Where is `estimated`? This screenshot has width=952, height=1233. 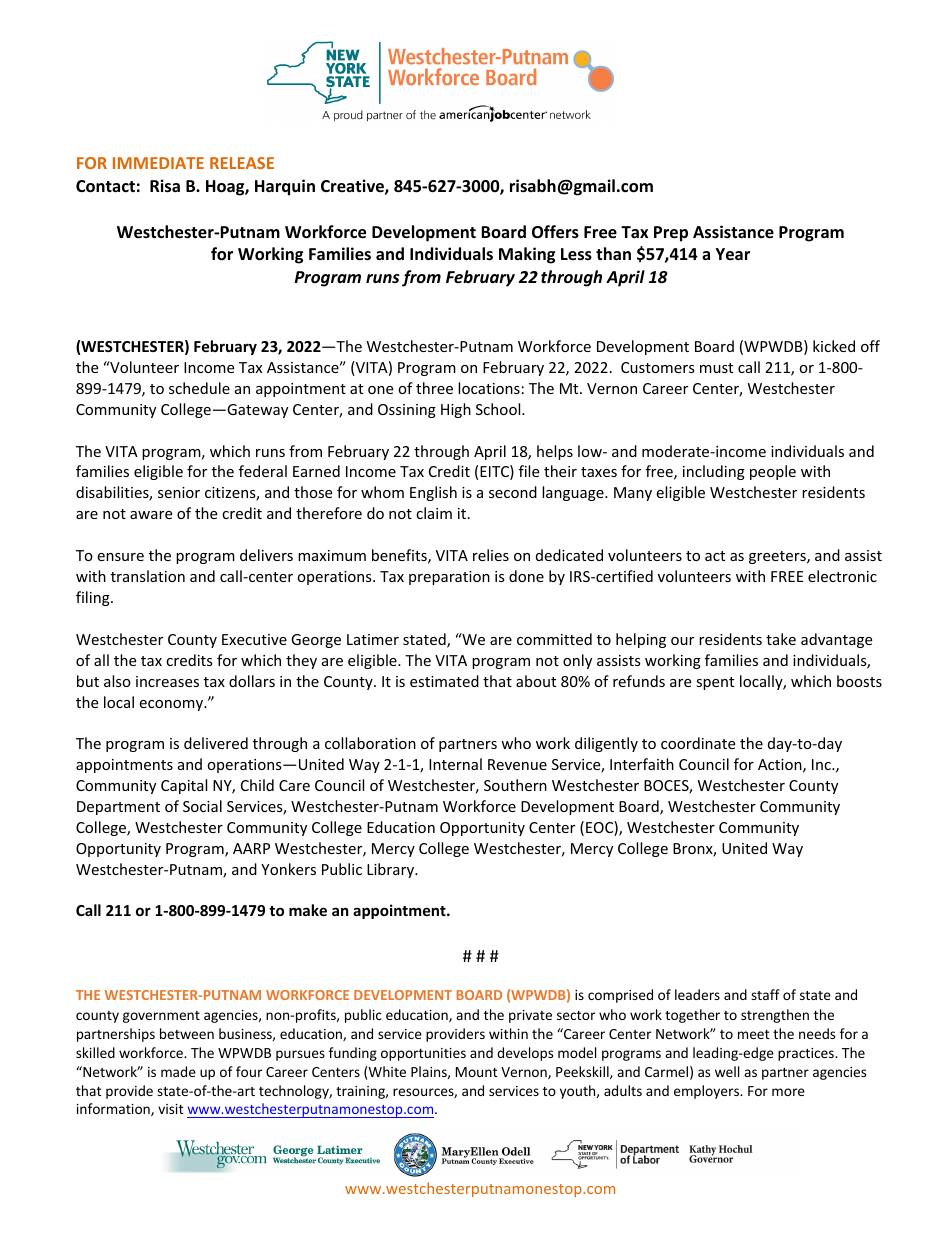
estimated is located at coordinates (444, 681).
